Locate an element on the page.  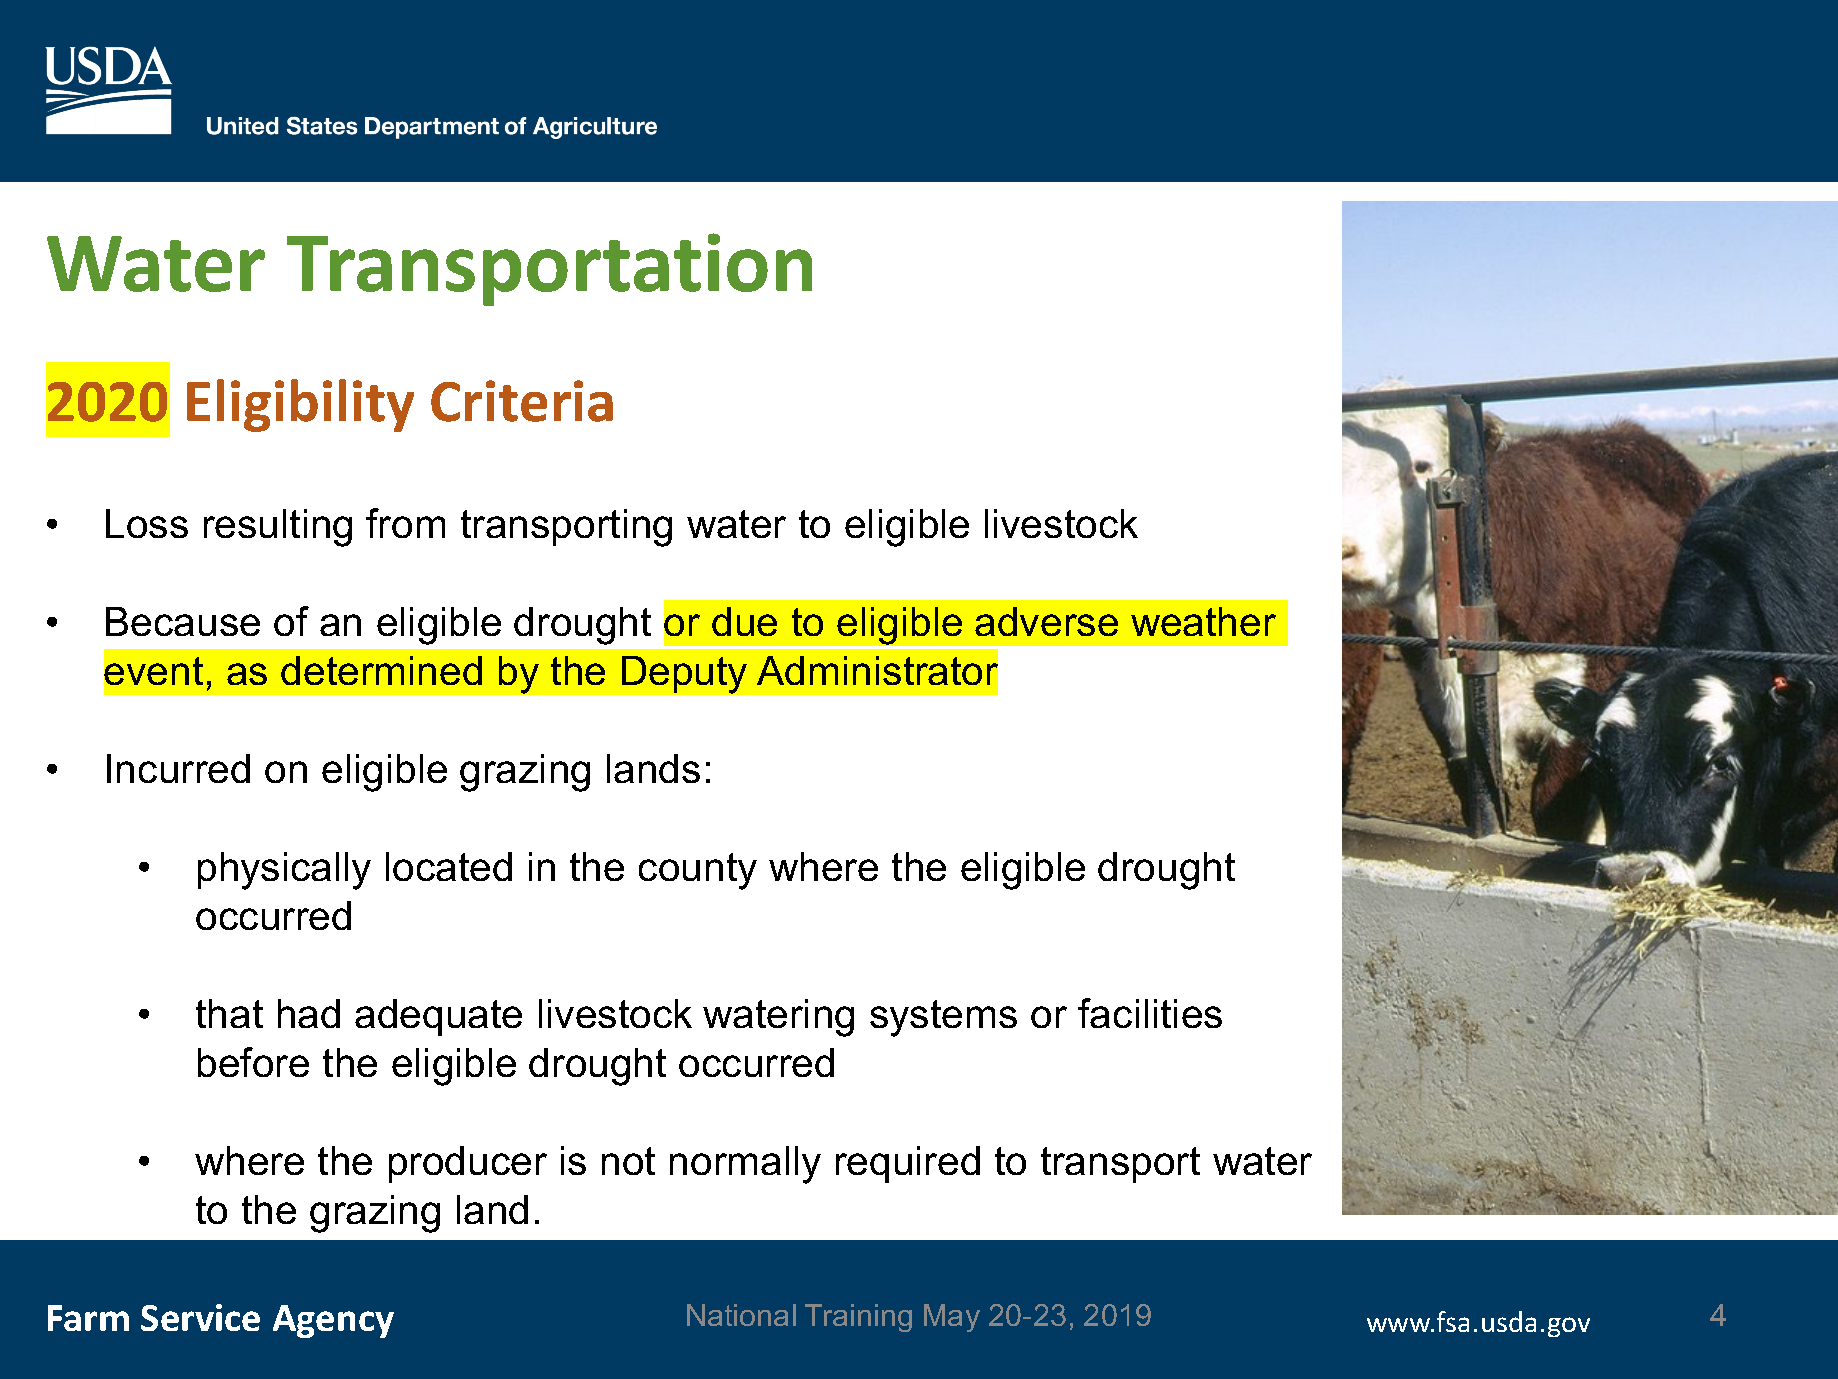
Eligibility is located at coordinates (300, 405).
